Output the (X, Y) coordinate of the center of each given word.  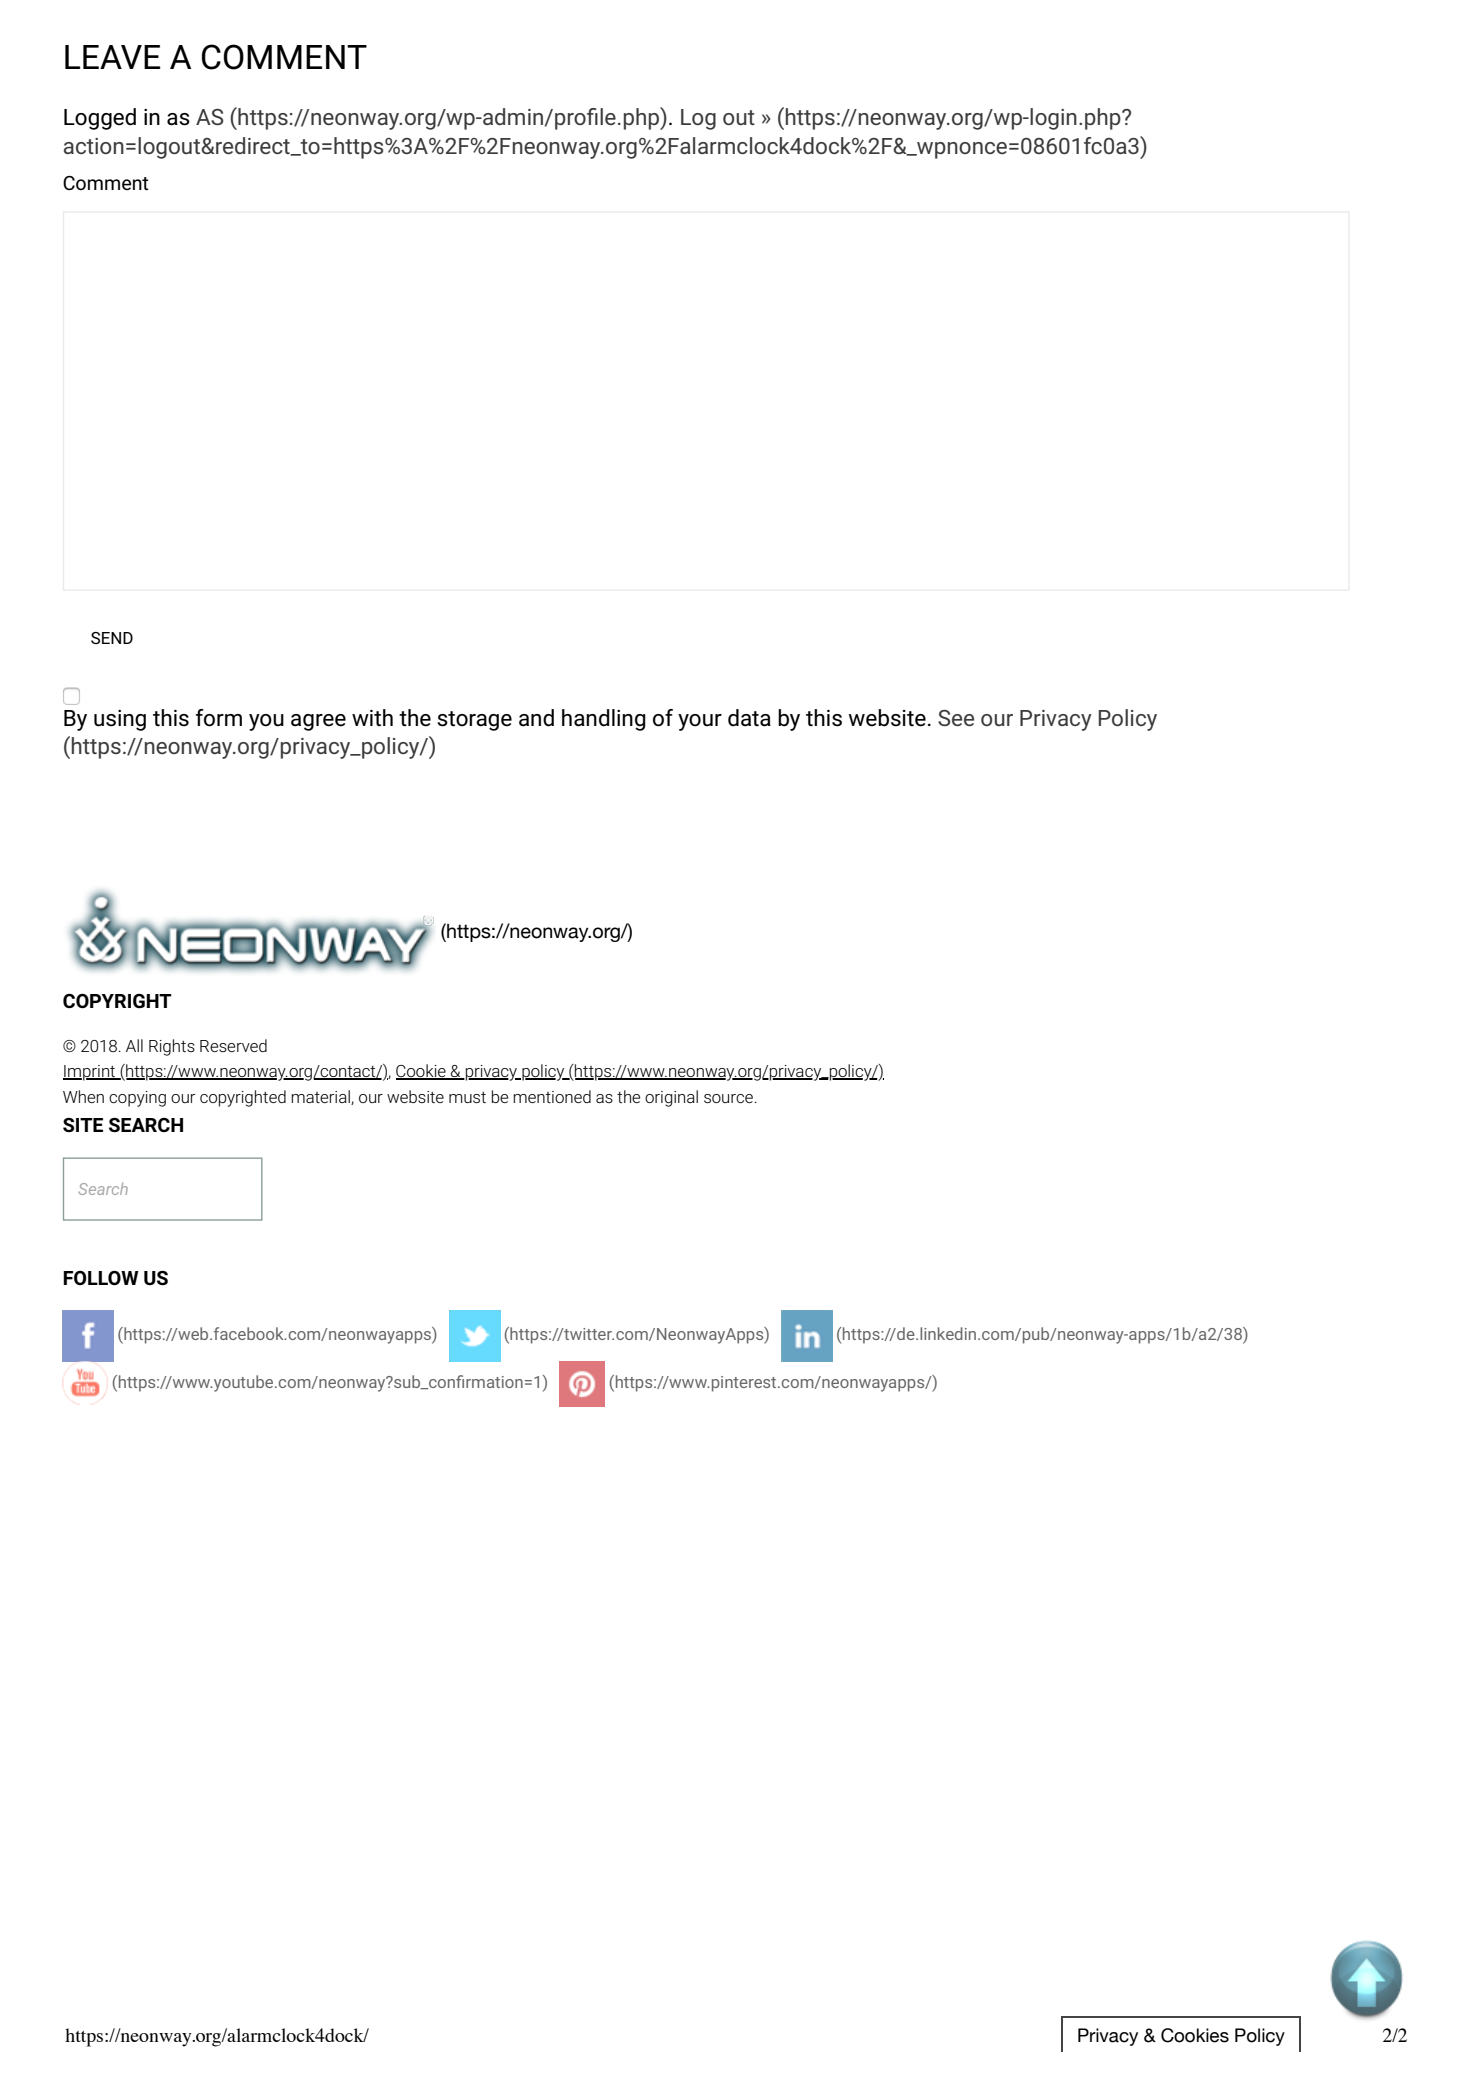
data (749, 718)
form (219, 718)
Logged (100, 119)
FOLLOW (101, 1278)
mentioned (552, 1096)
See (956, 718)
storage (474, 721)
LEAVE (112, 57)
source (730, 1098)
